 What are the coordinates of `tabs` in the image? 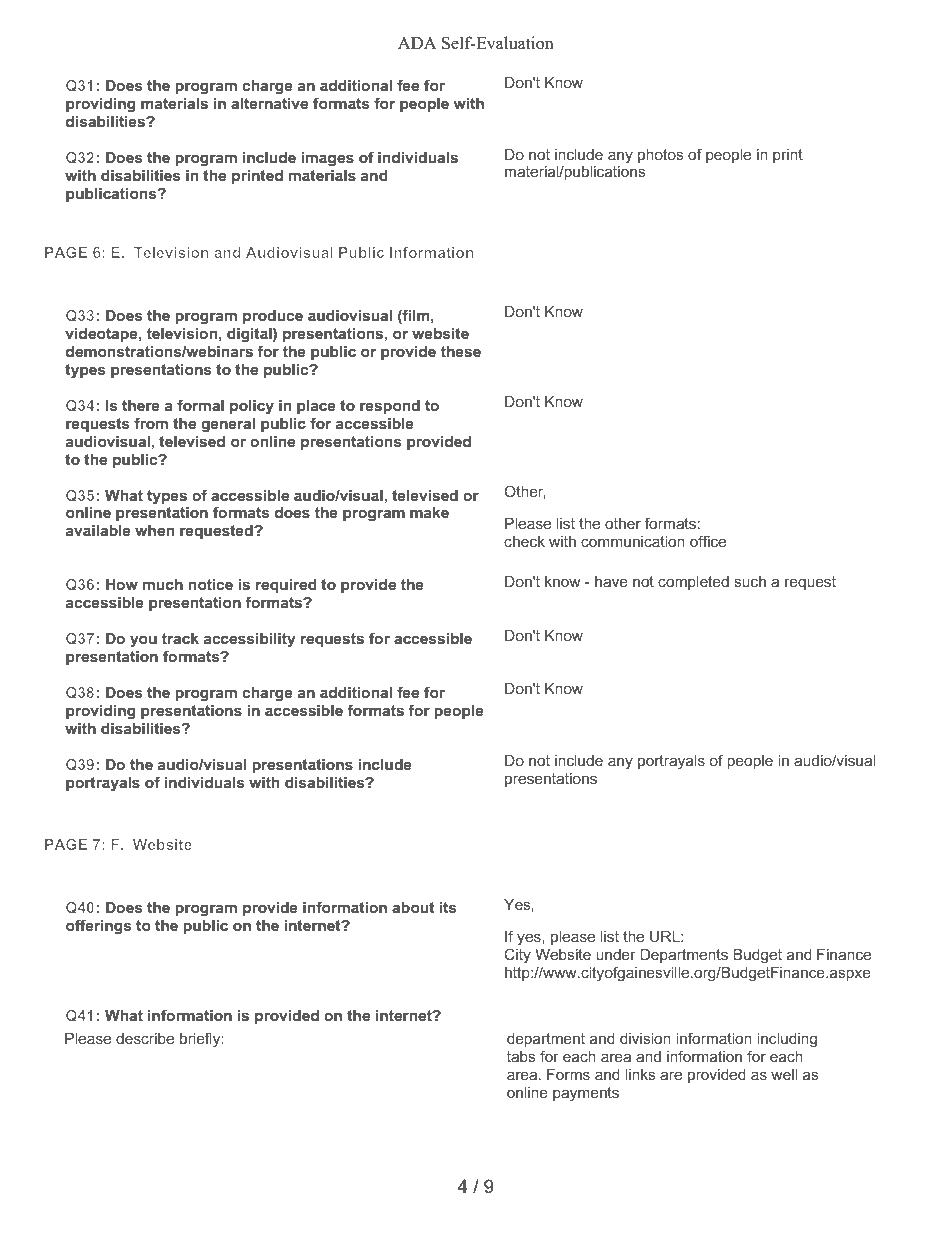 It's located at (521, 1056).
